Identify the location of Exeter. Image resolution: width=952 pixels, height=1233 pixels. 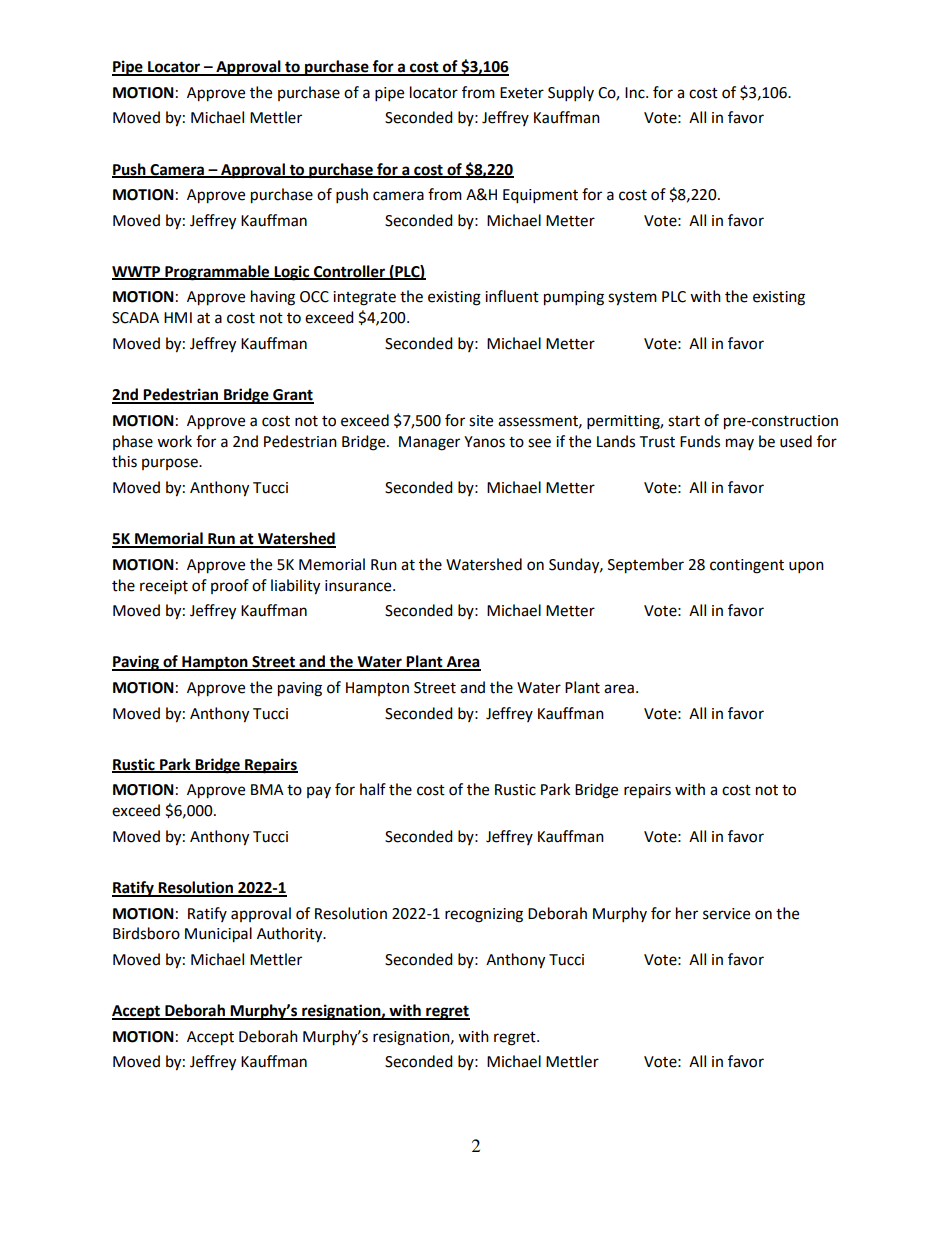
(522, 93).
